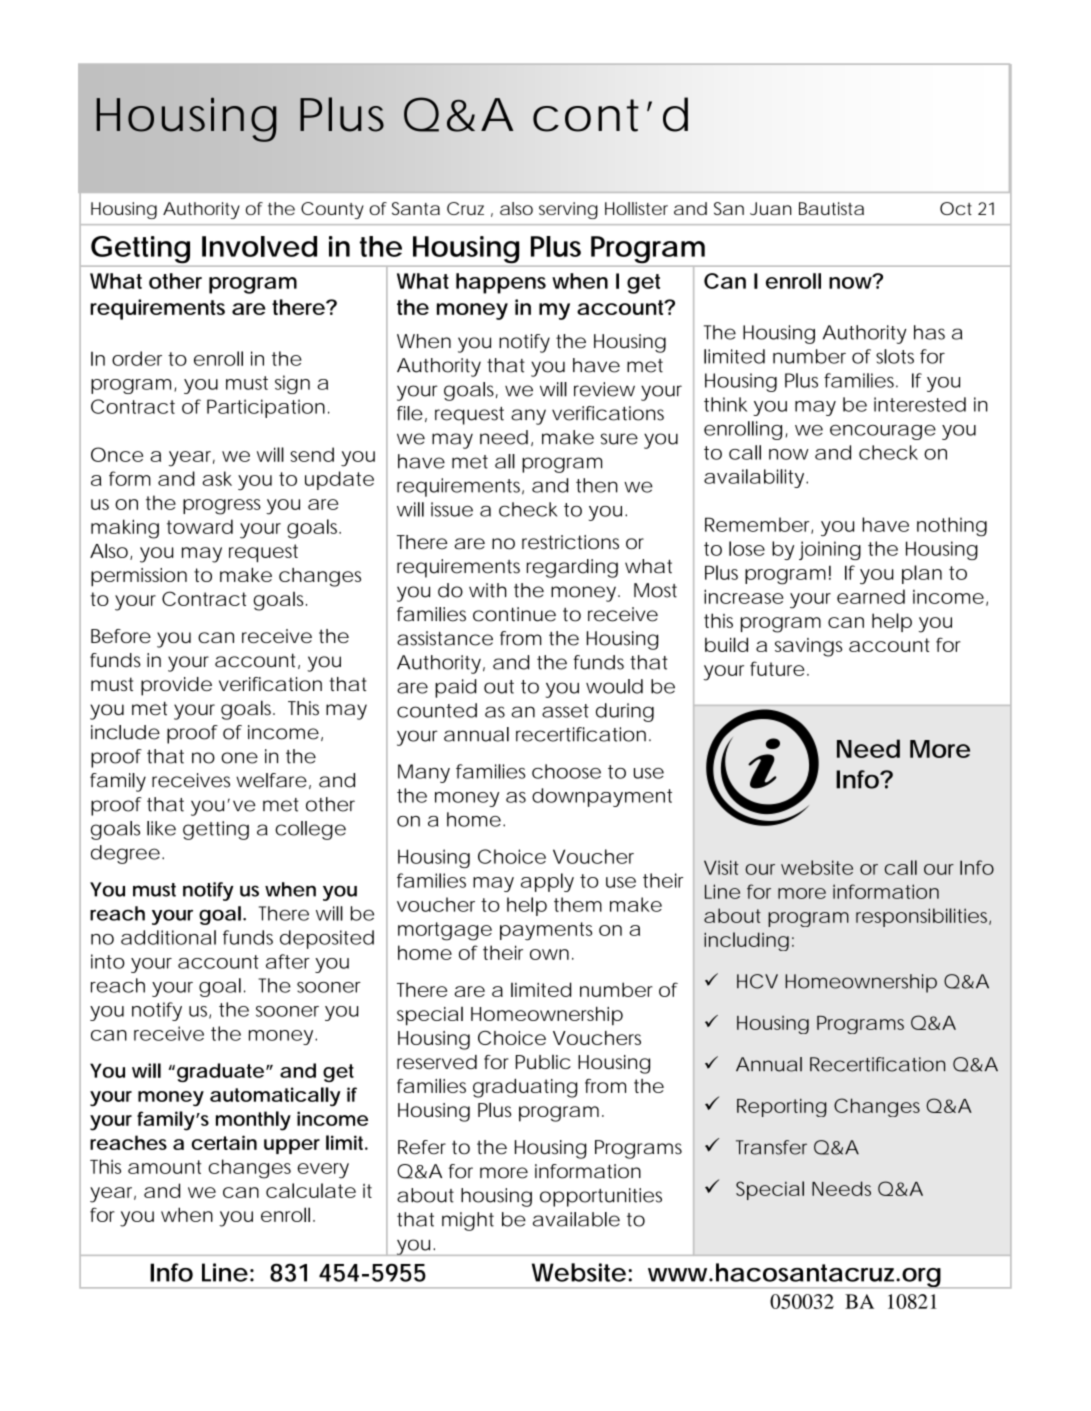  Describe the element at coordinates (176, 686) in the image. I see `provide` at that location.
